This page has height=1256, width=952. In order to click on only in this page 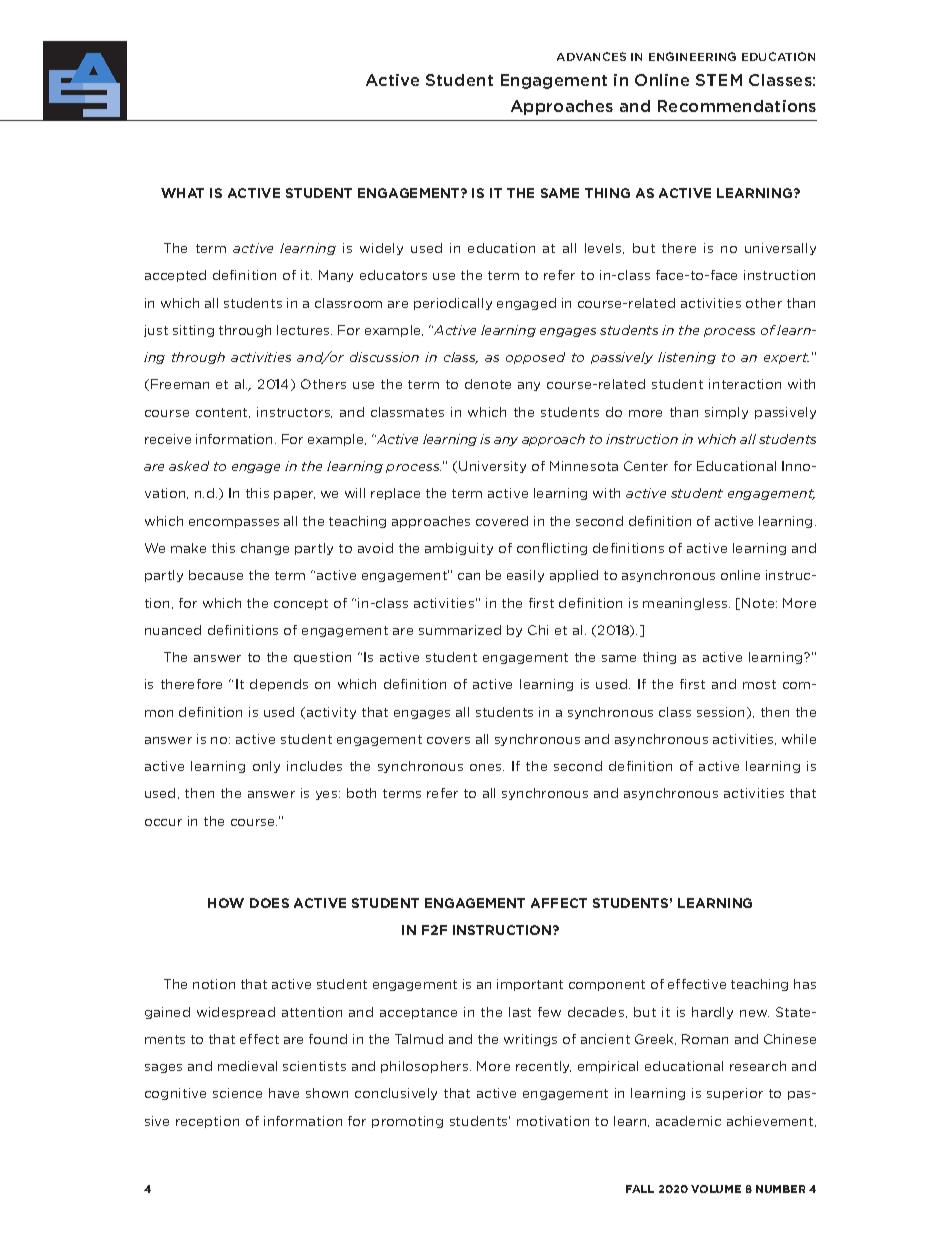, I will do `click(266, 767)`.
